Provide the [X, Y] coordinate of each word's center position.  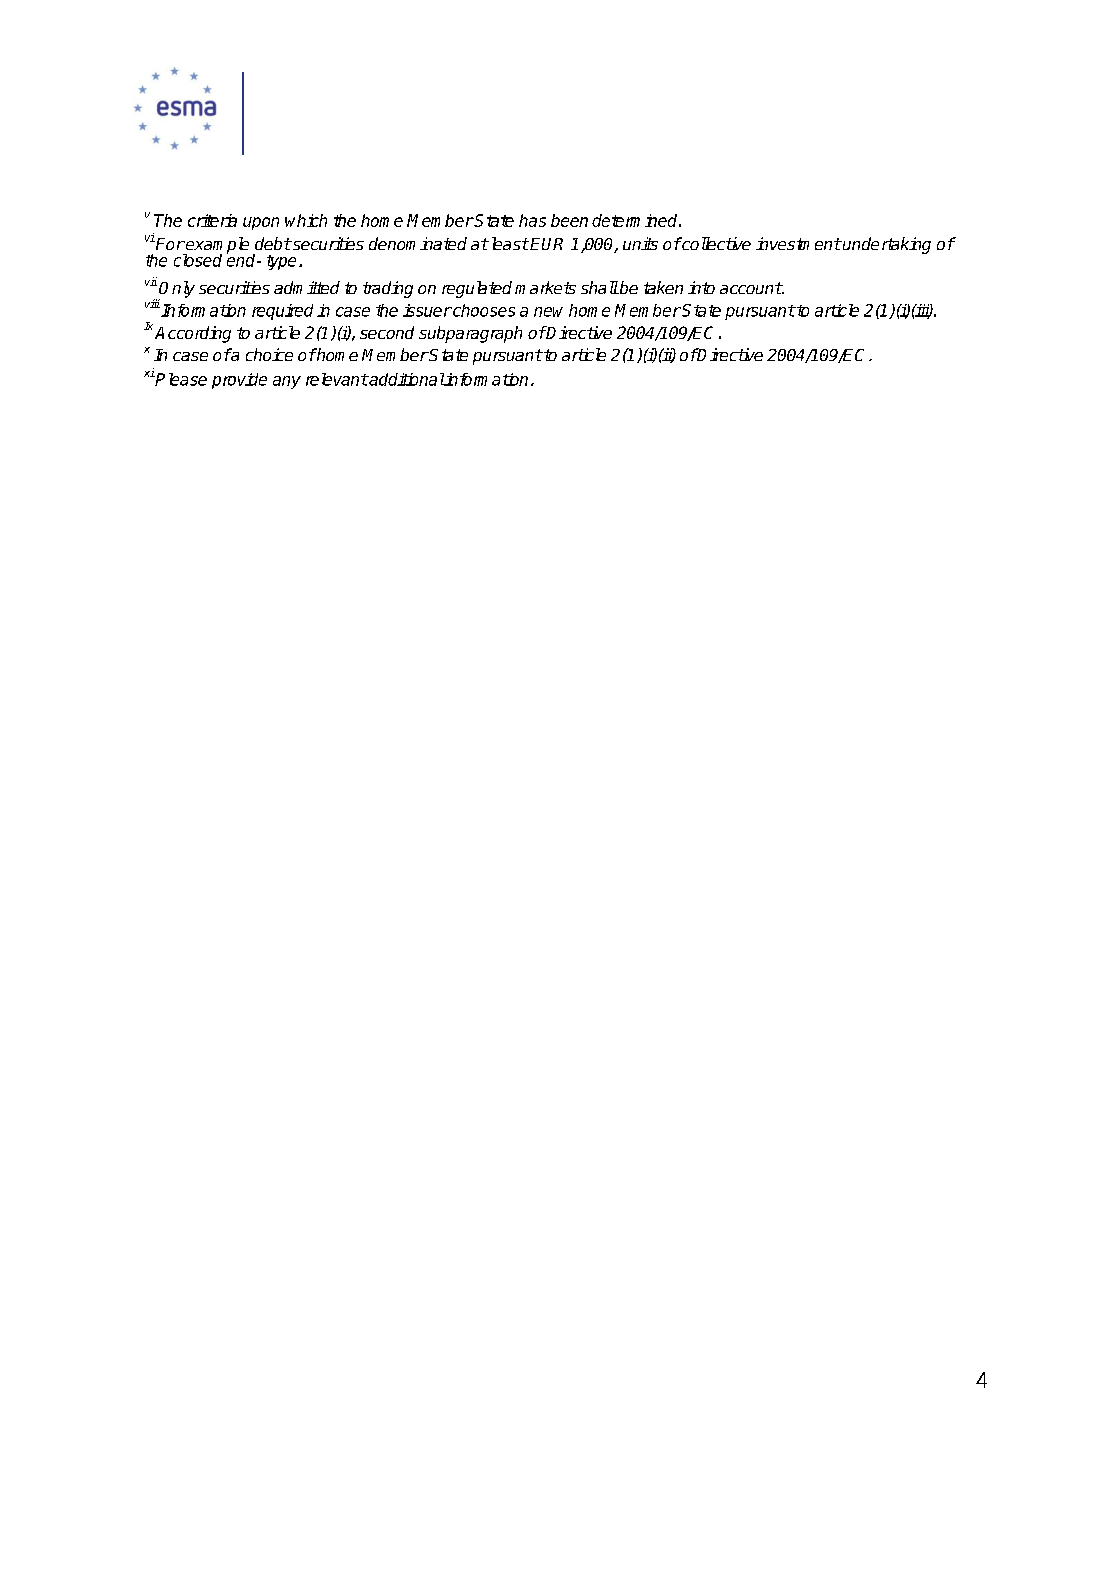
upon [261, 223]
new [548, 312]
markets [545, 287]
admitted [307, 287]
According [193, 334]
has [532, 220]
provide [239, 381]
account [751, 288]
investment [798, 243]
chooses [483, 310]
